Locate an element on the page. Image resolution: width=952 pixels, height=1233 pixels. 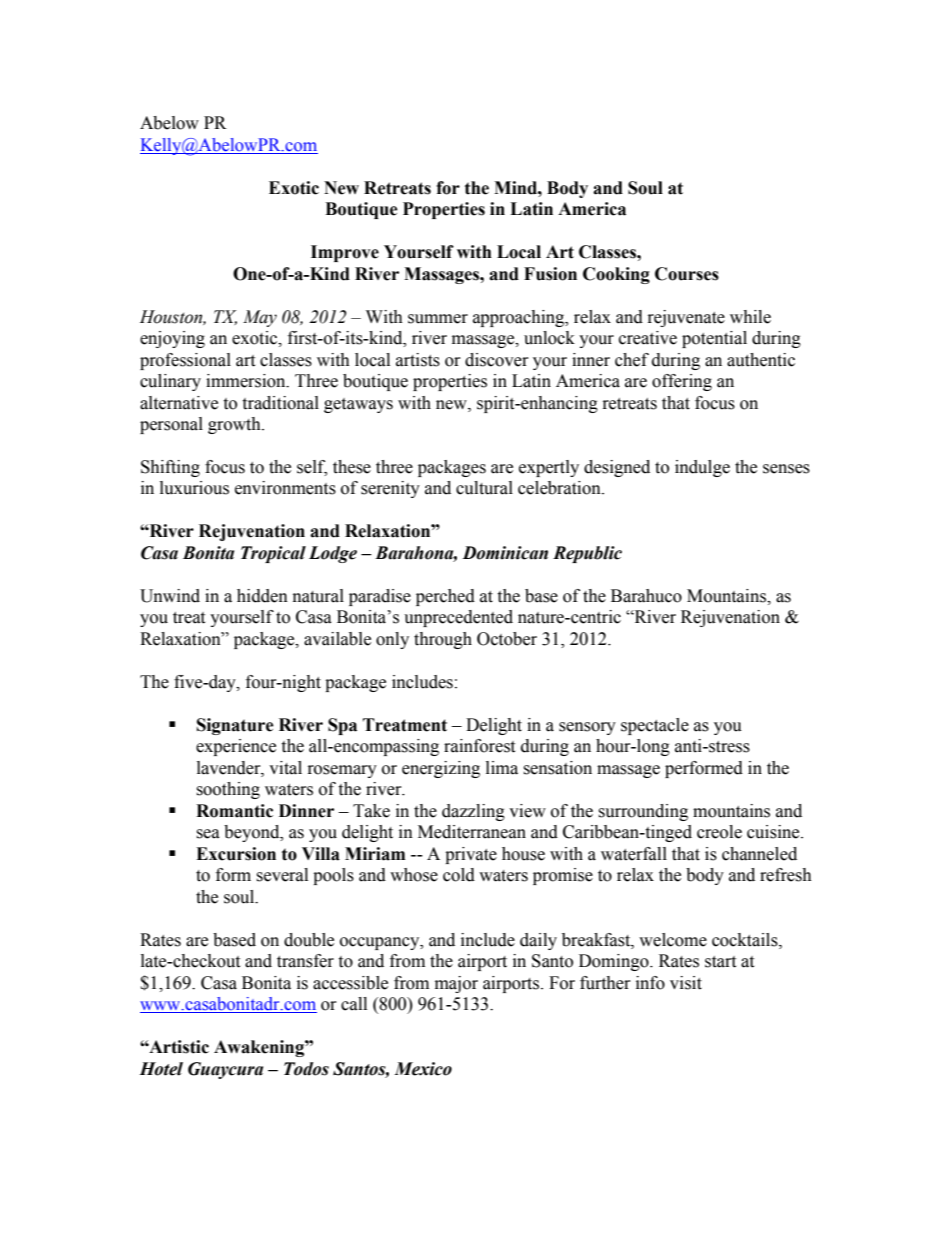
Dominican is located at coordinates (505, 553).
